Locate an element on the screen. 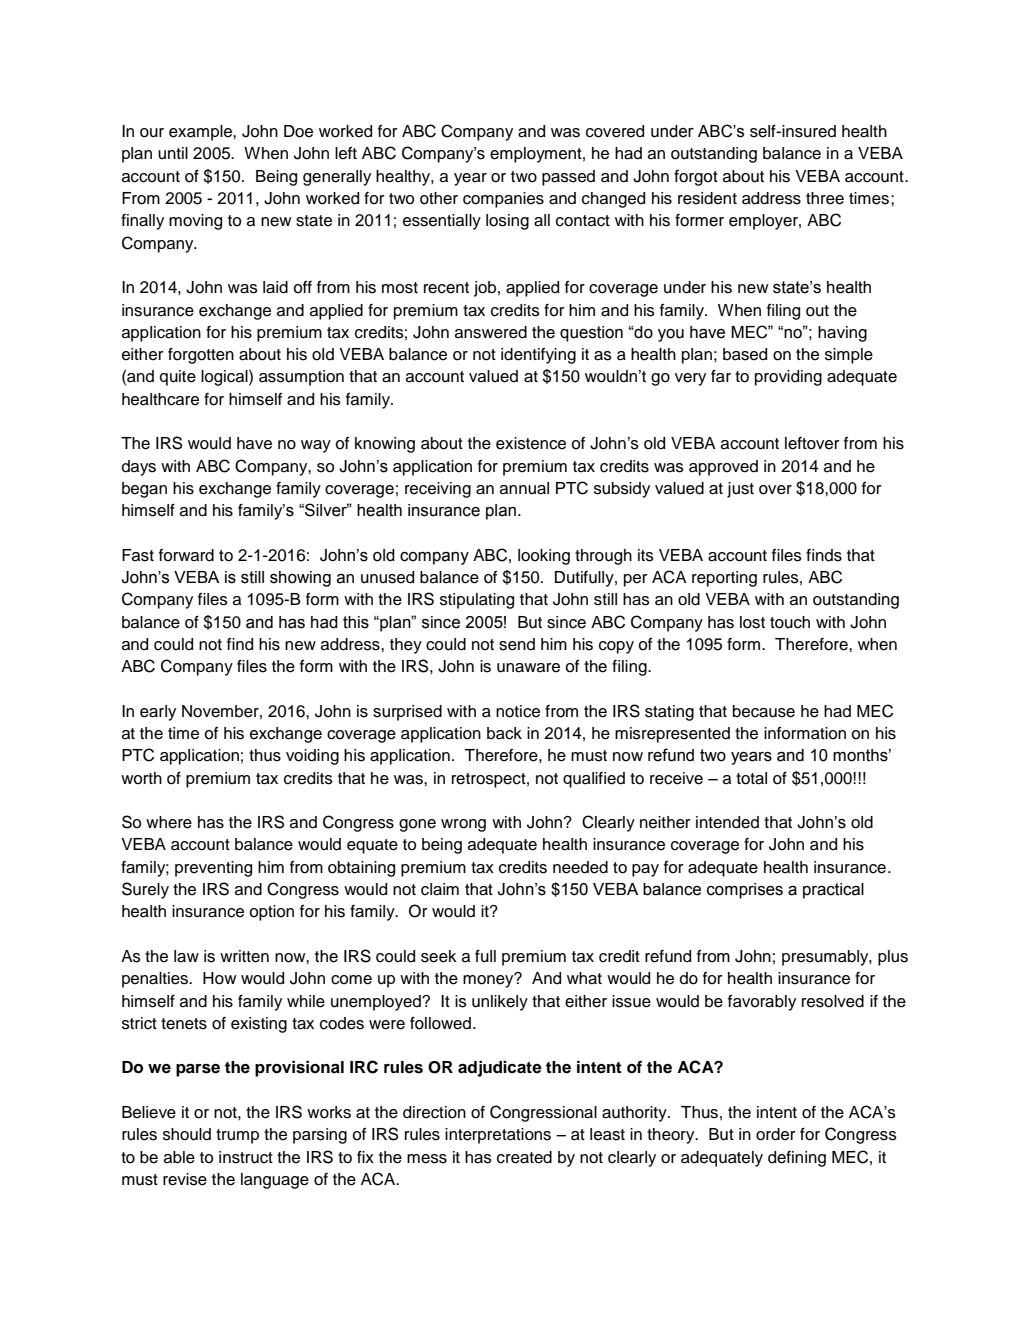 The width and height of the screenshot is (1031, 1335). created is located at coordinates (524, 1157).
